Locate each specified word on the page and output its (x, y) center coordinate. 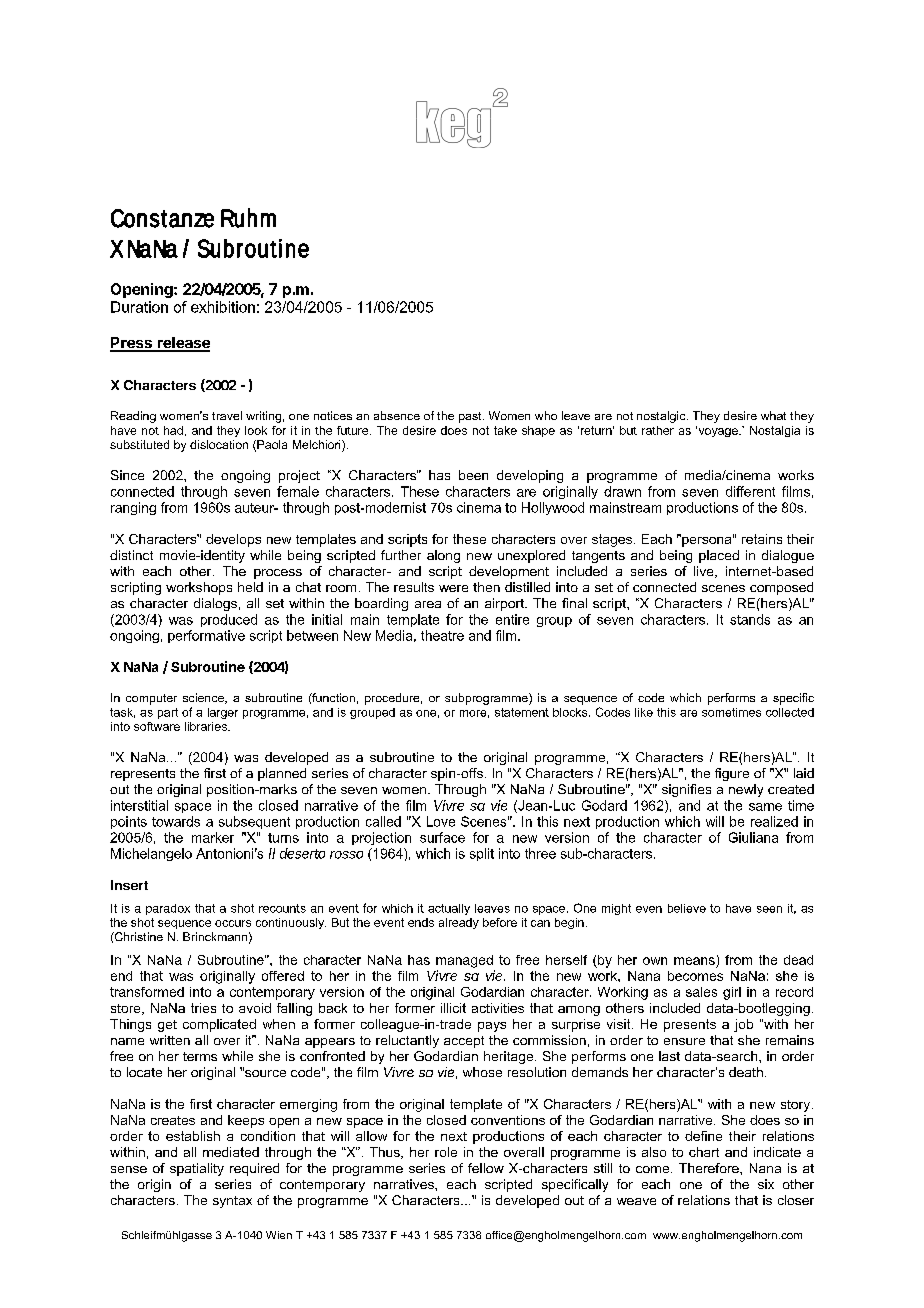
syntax (232, 1202)
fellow (486, 1168)
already (459, 923)
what (773, 415)
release (182, 344)
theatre (442, 635)
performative (206, 636)
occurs (233, 923)
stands (750, 619)
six (766, 1184)
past (471, 417)
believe (687, 908)
